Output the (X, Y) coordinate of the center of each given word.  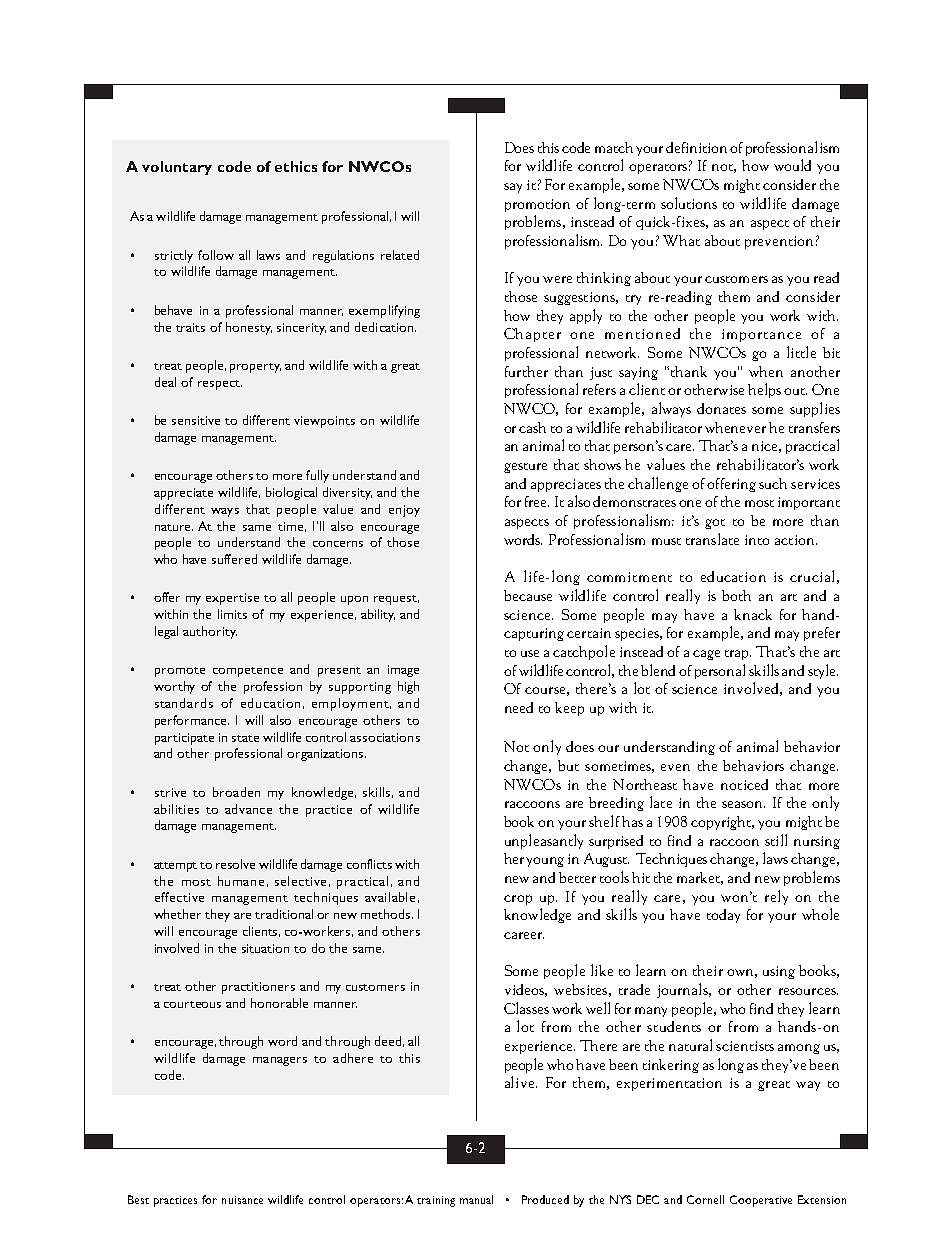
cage (706, 655)
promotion (537, 205)
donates (721, 408)
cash (532, 427)
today (723, 916)
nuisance (242, 1200)
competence (248, 672)
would (792, 165)
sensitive (196, 420)
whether (177, 914)
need (519, 707)
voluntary (177, 168)
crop (518, 900)
